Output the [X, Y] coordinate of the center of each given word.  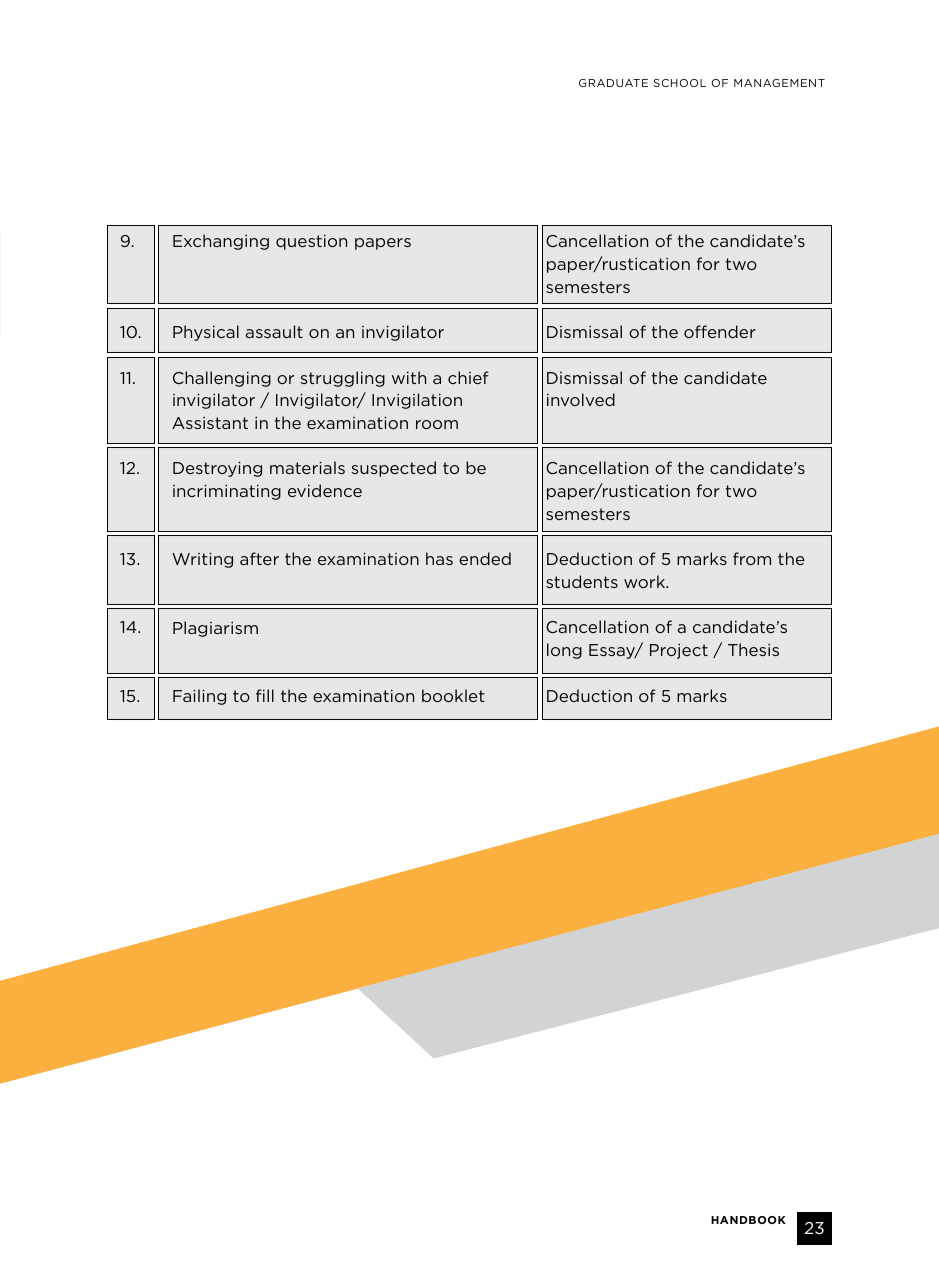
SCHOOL [680, 83]
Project [679, 651]
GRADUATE [613, 83]
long [564, 651]
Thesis [753, 649]
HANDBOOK [748, 1220]
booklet [453, 695]
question [311, 242]
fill [265, 695]
